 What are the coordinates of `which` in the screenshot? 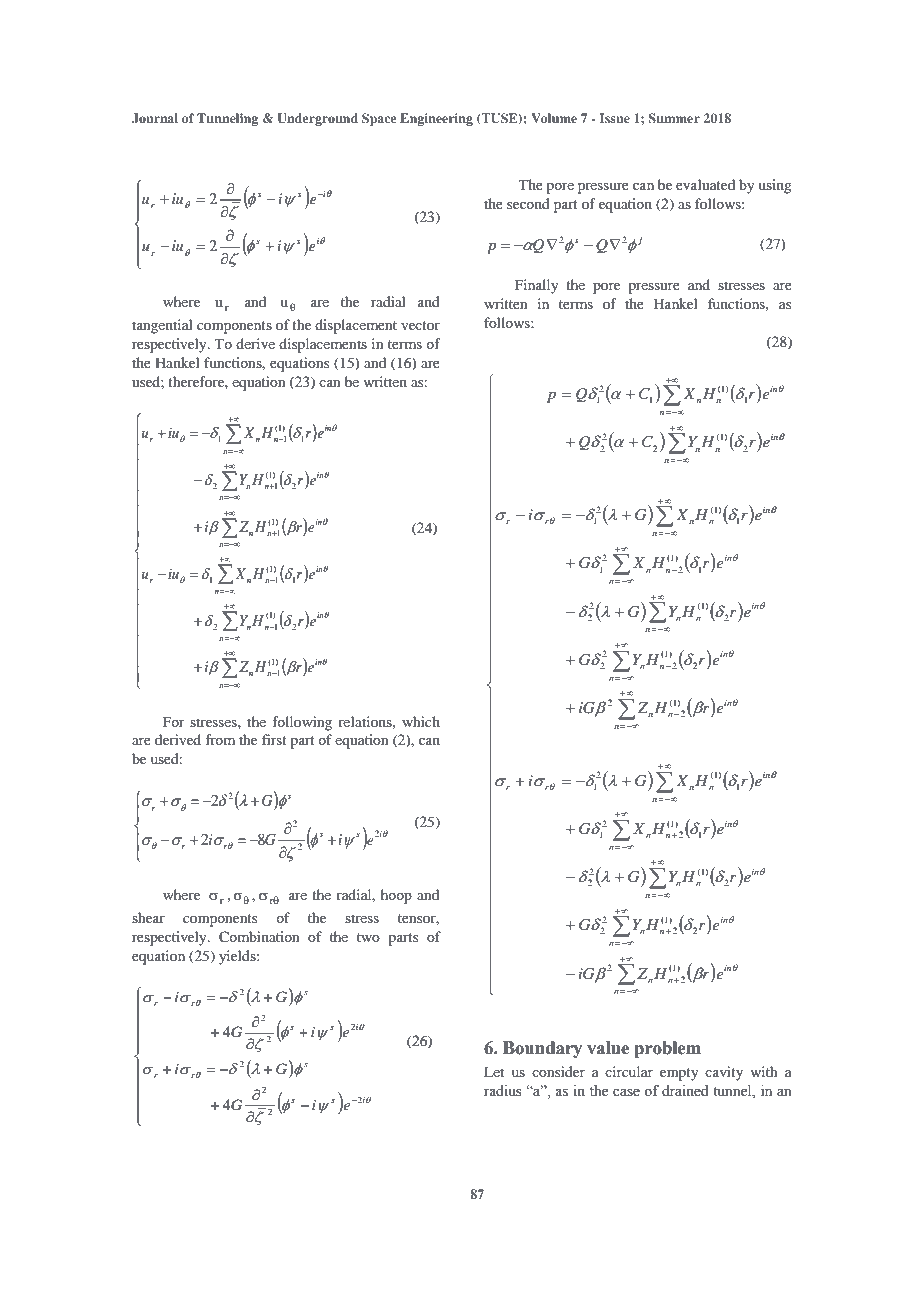 It's located at (421, 721).
